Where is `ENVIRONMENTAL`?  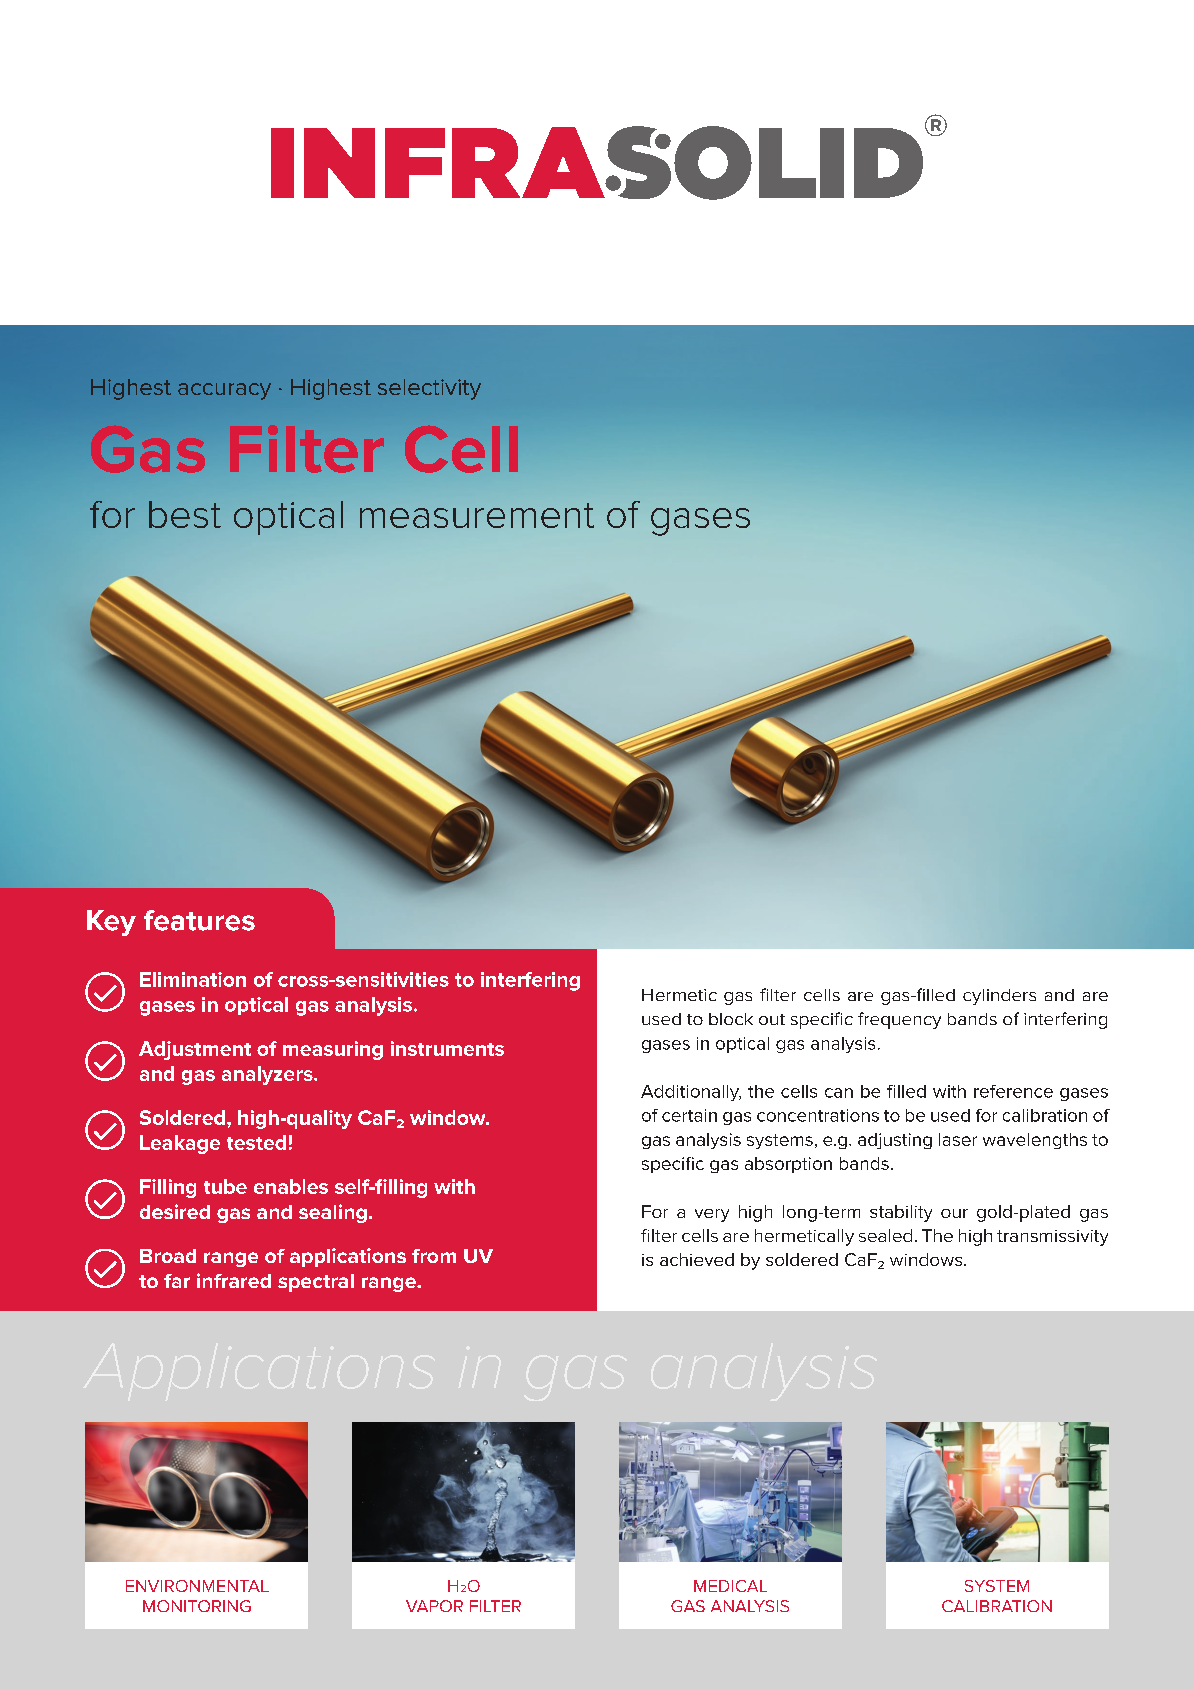
ENVIRONMENTAL is located at coordinates (197, 1586).
